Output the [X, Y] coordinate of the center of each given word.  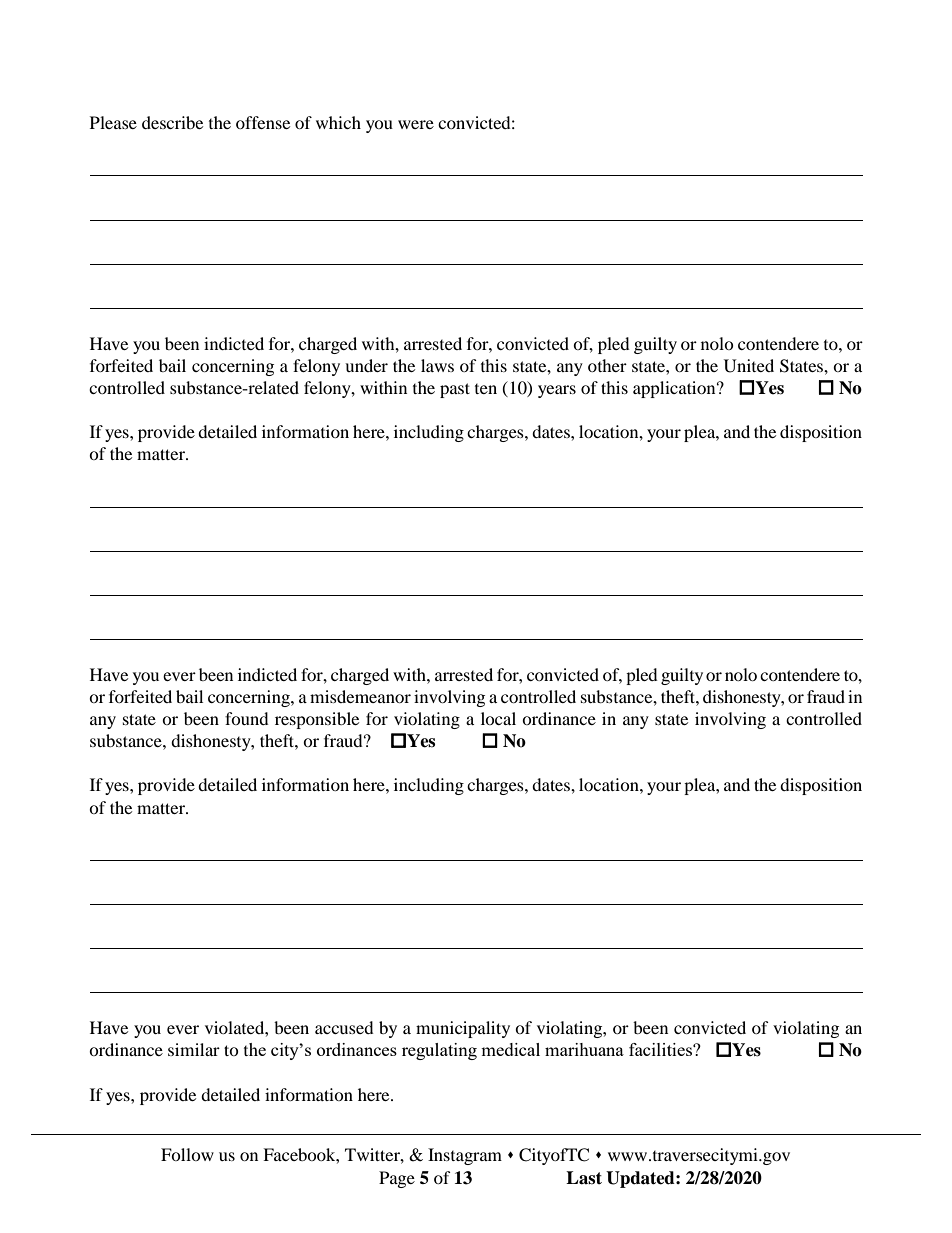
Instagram [465, 1156]
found [247, 718]
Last [584, 1178]
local [498, 718]
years [557, 391]
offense [263, 122]
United [749, 366]
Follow [187, 1154]
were [416, 124]
